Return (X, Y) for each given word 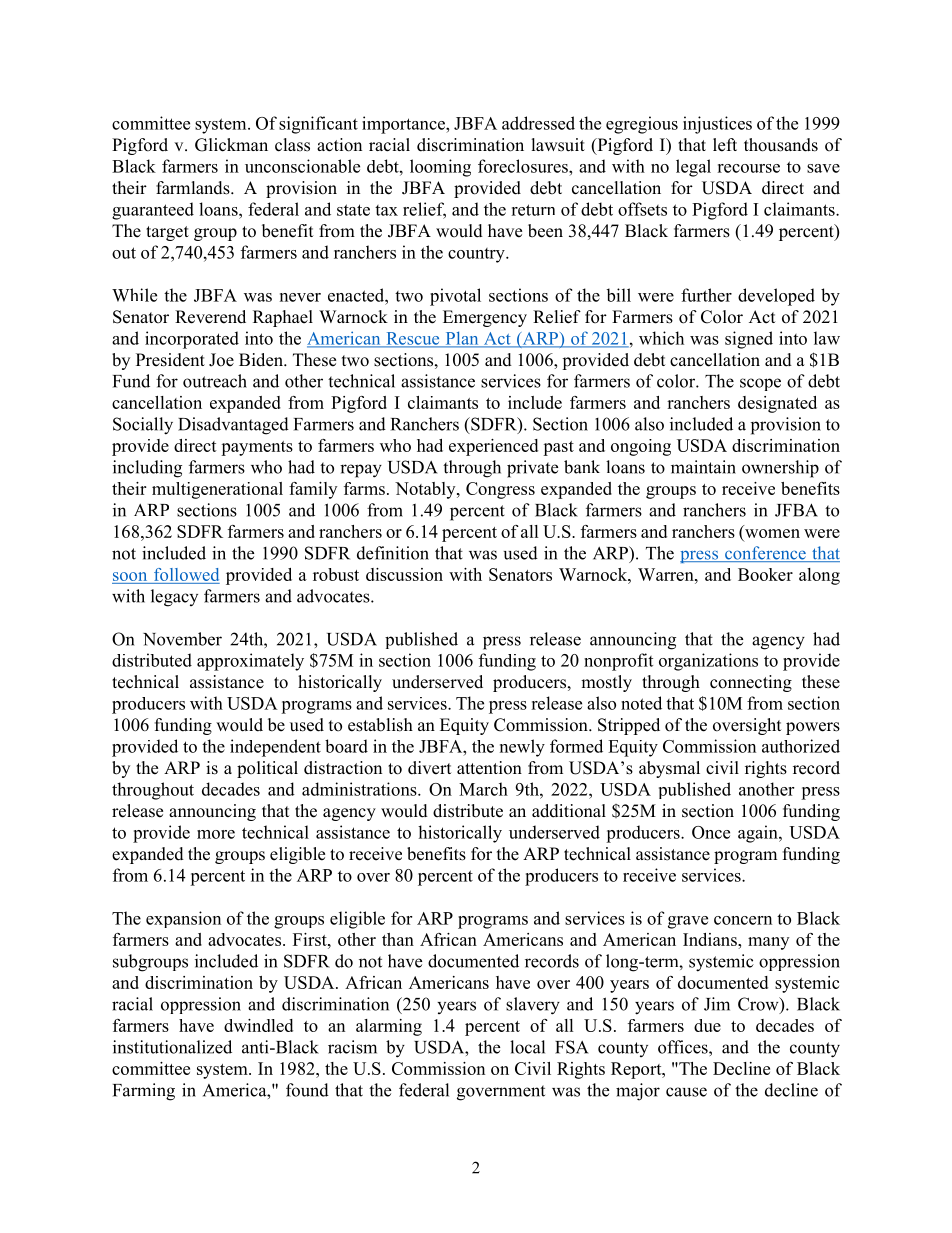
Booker (765, 574)
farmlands (194, 188)
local (527, 1047)
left (725, 145)
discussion (404, 574)
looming (440, 168)
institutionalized (172, 1047)
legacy (174, 598)
